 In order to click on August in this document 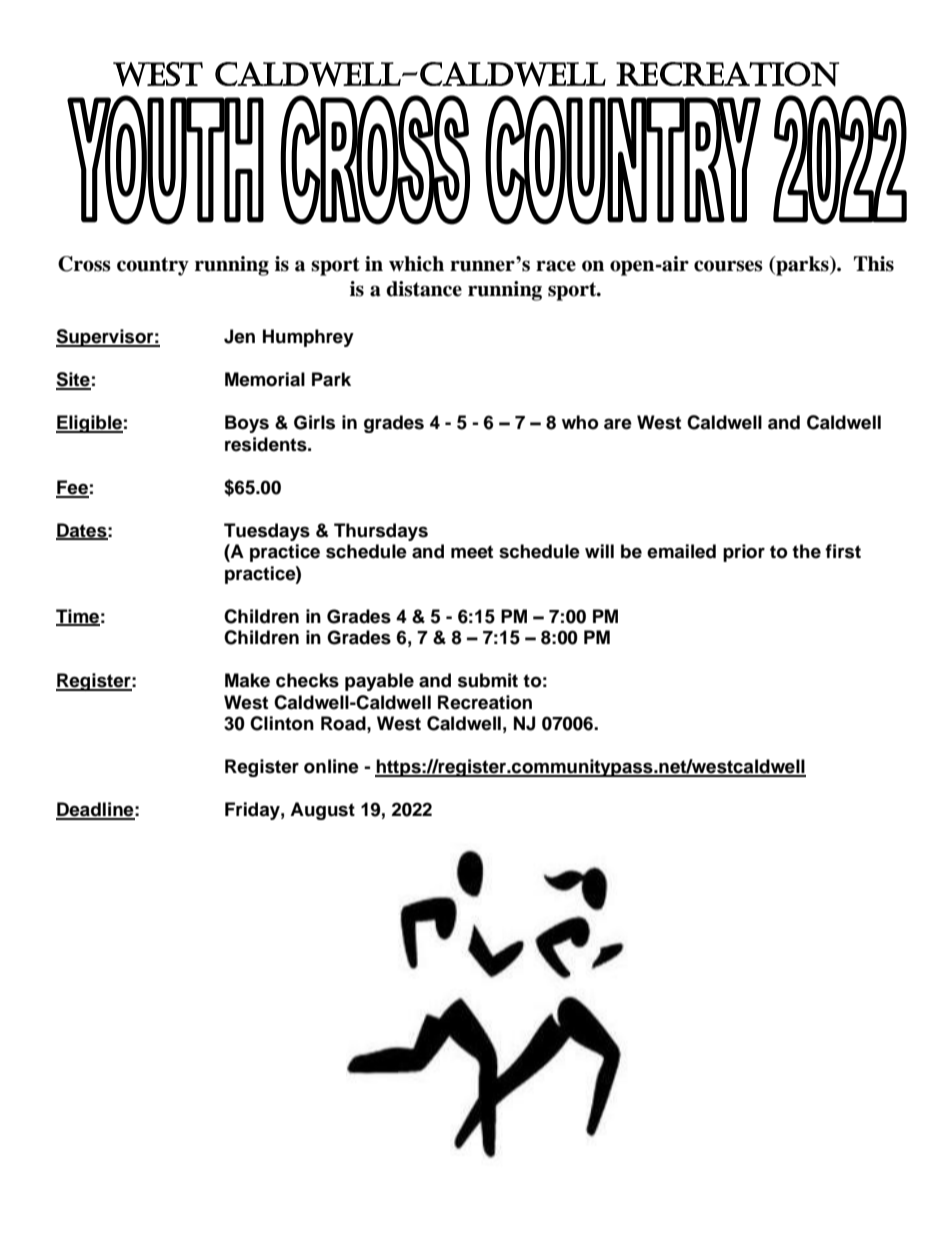, I will do `click(322, 811)`.
